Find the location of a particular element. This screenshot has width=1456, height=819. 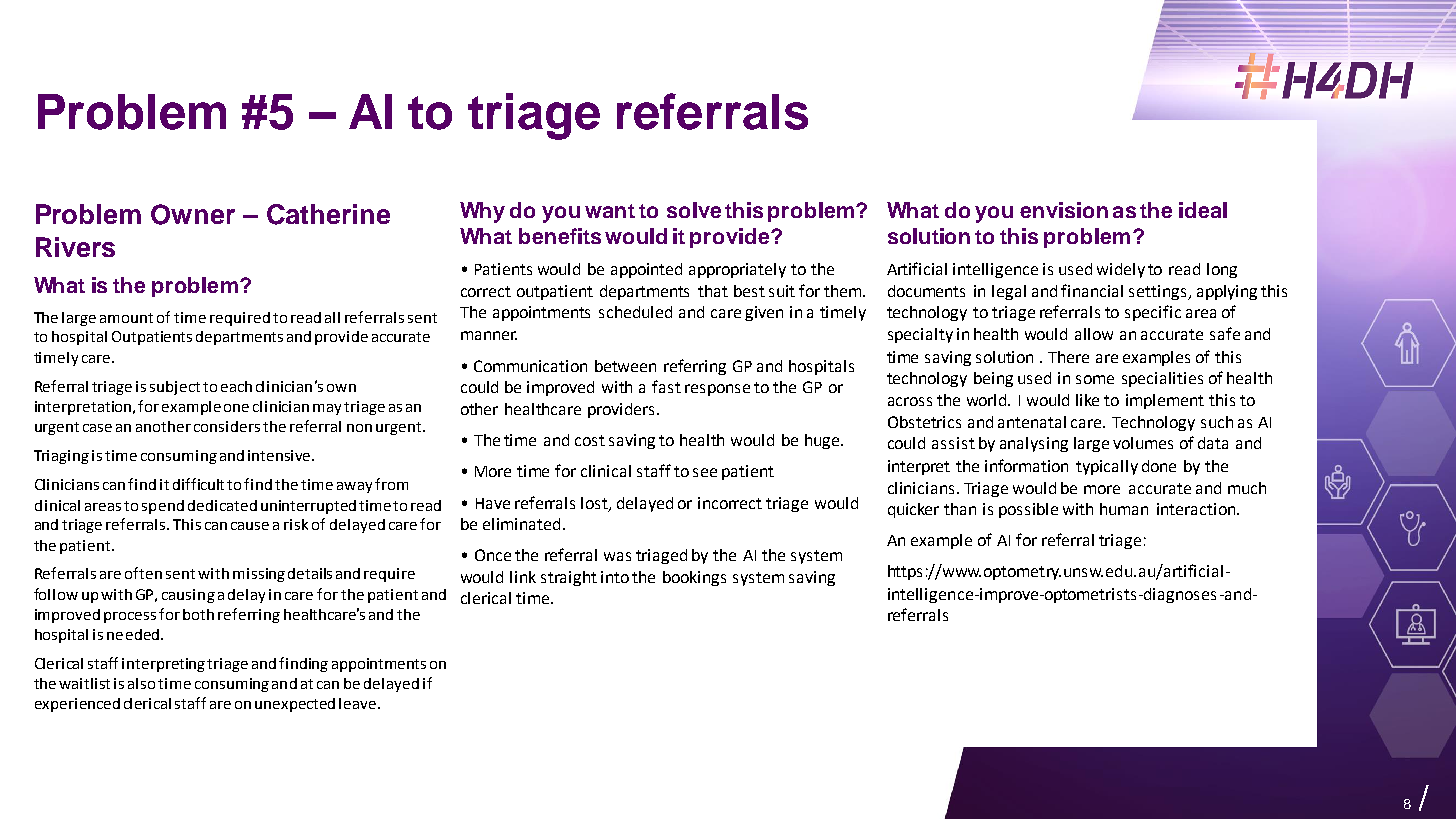

amount is located at coordinates (126, 318).
